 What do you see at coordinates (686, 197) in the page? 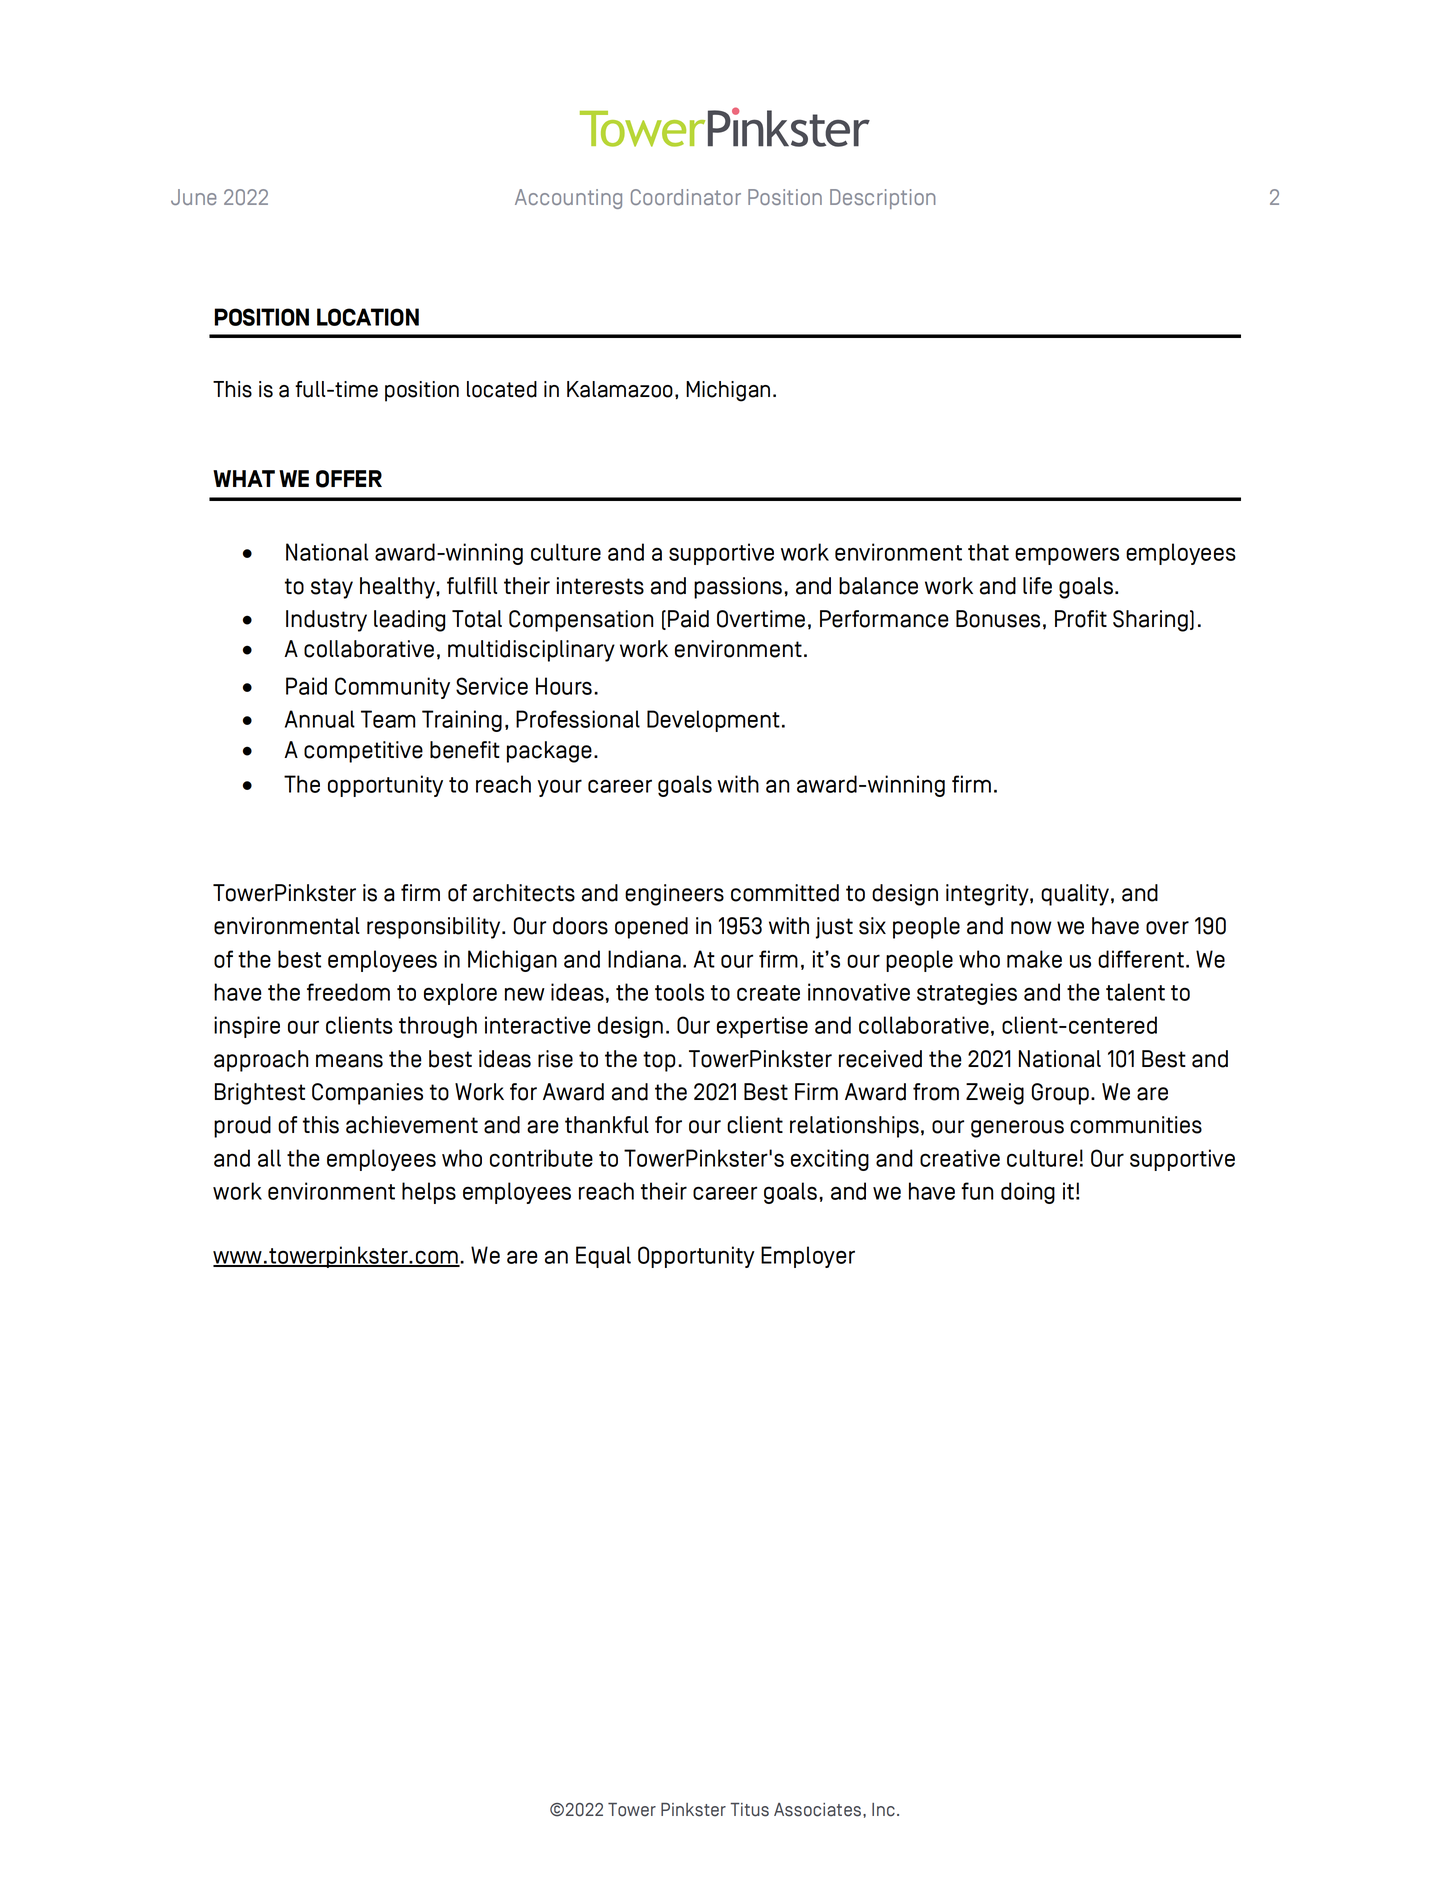
I see `Coordinator` at bounding box center [686, 197].
